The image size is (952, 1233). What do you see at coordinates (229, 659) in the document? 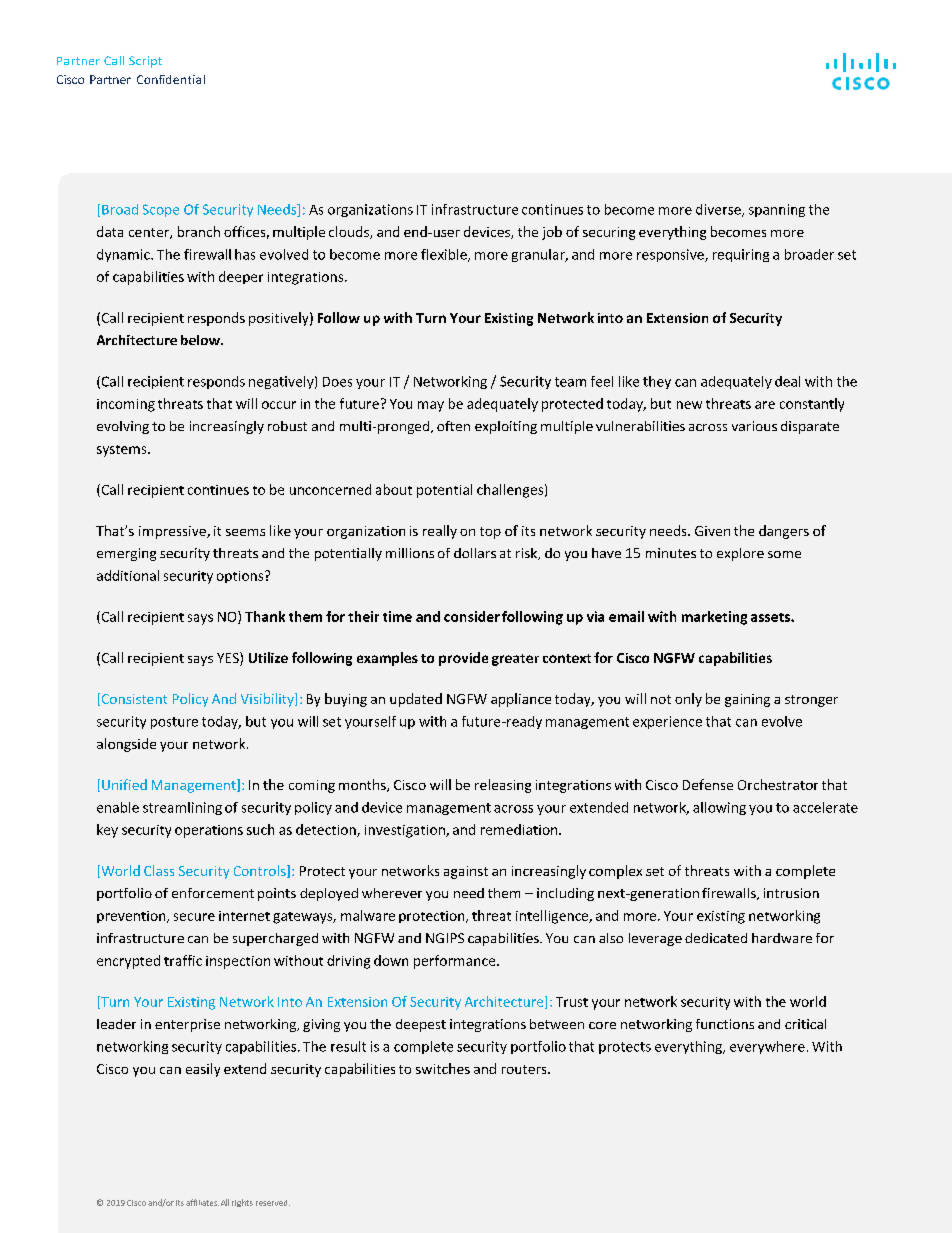
I see `YES` at bounding box center [229, 659].
